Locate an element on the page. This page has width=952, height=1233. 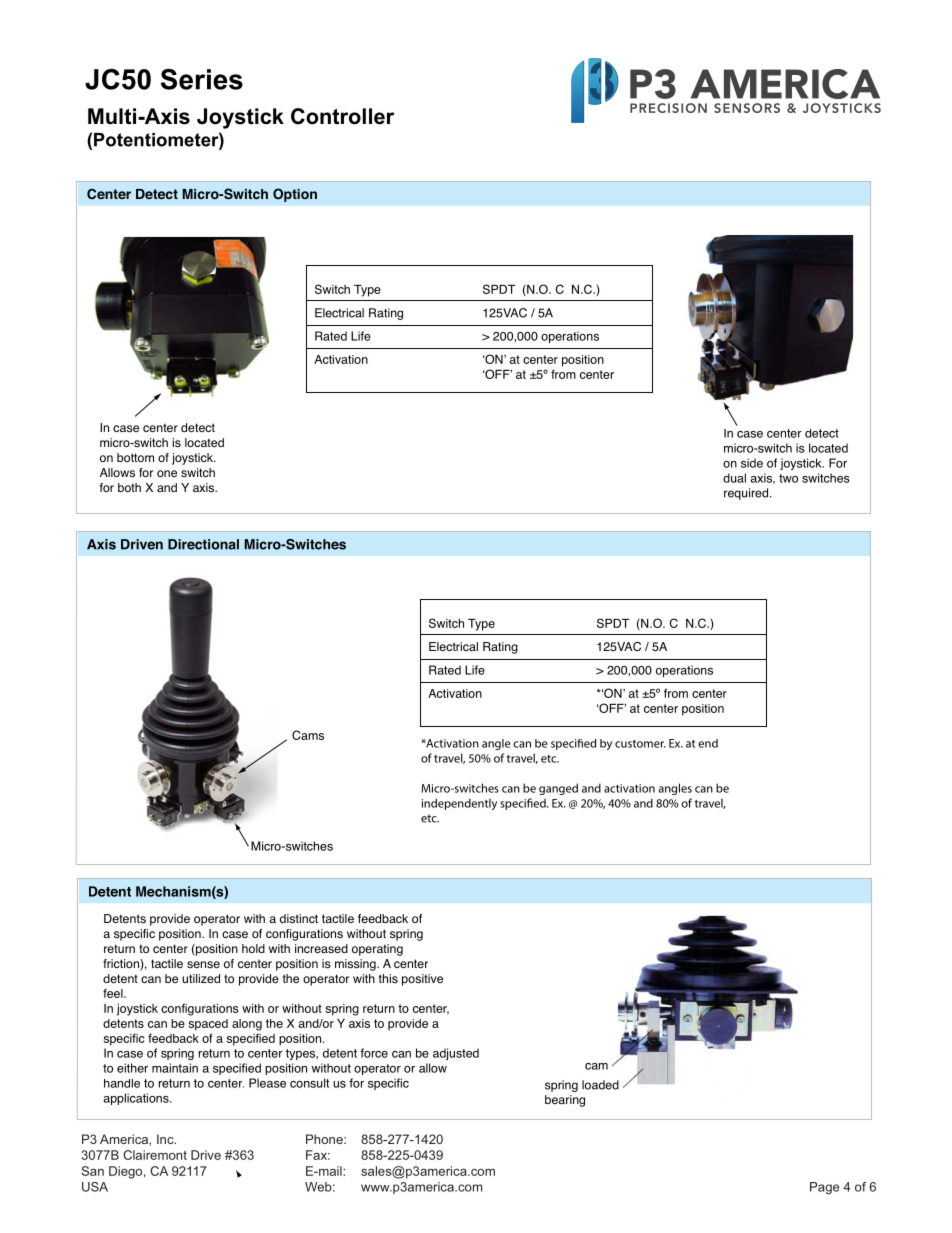
independently is located at coordinates (459, 804).
